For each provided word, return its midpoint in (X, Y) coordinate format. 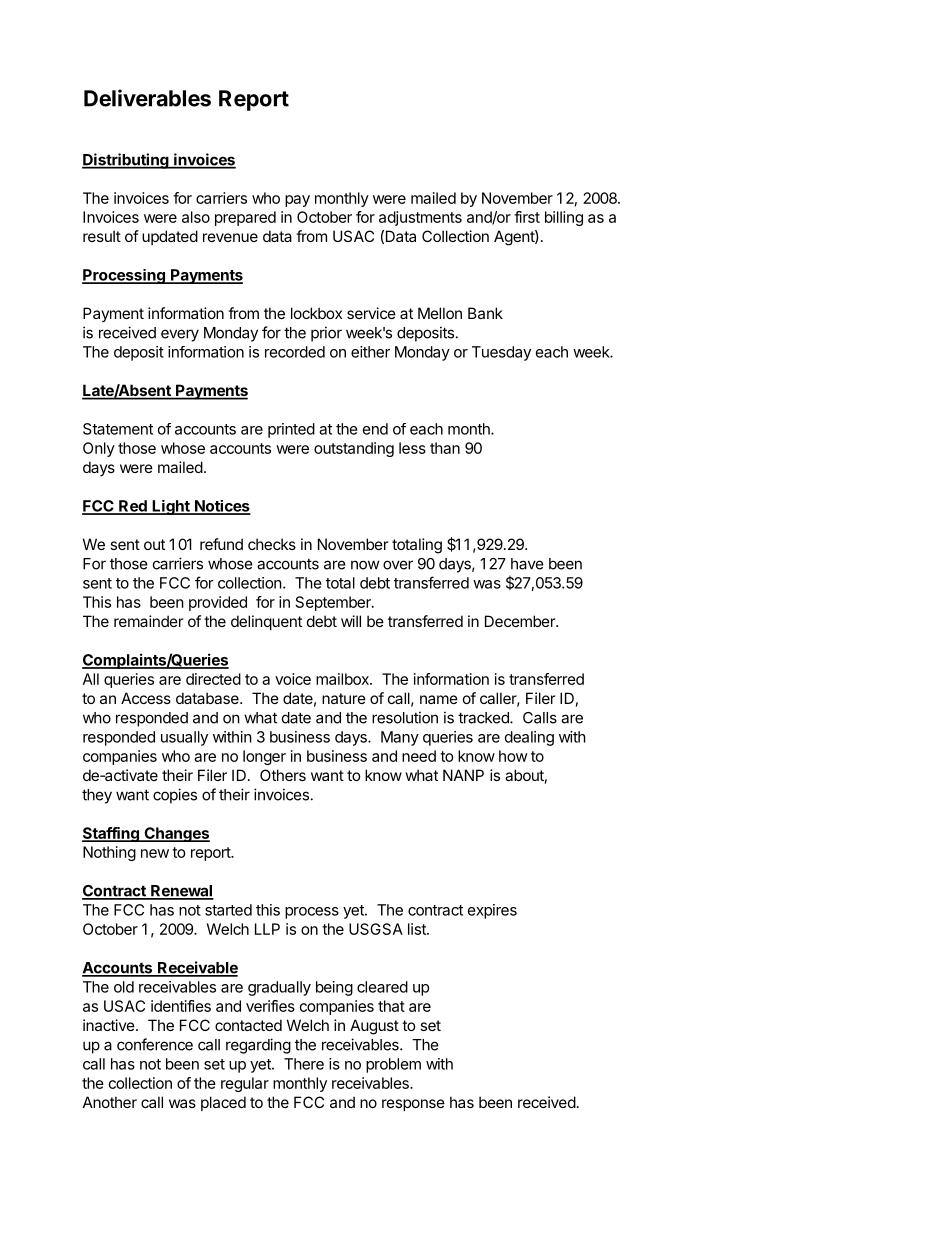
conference (155, 1044)
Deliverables (147, 98)
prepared (245, 218)
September (334, 603)
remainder (148, 621)
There (304, 1064)
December (521, 621)
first (527, 217)
